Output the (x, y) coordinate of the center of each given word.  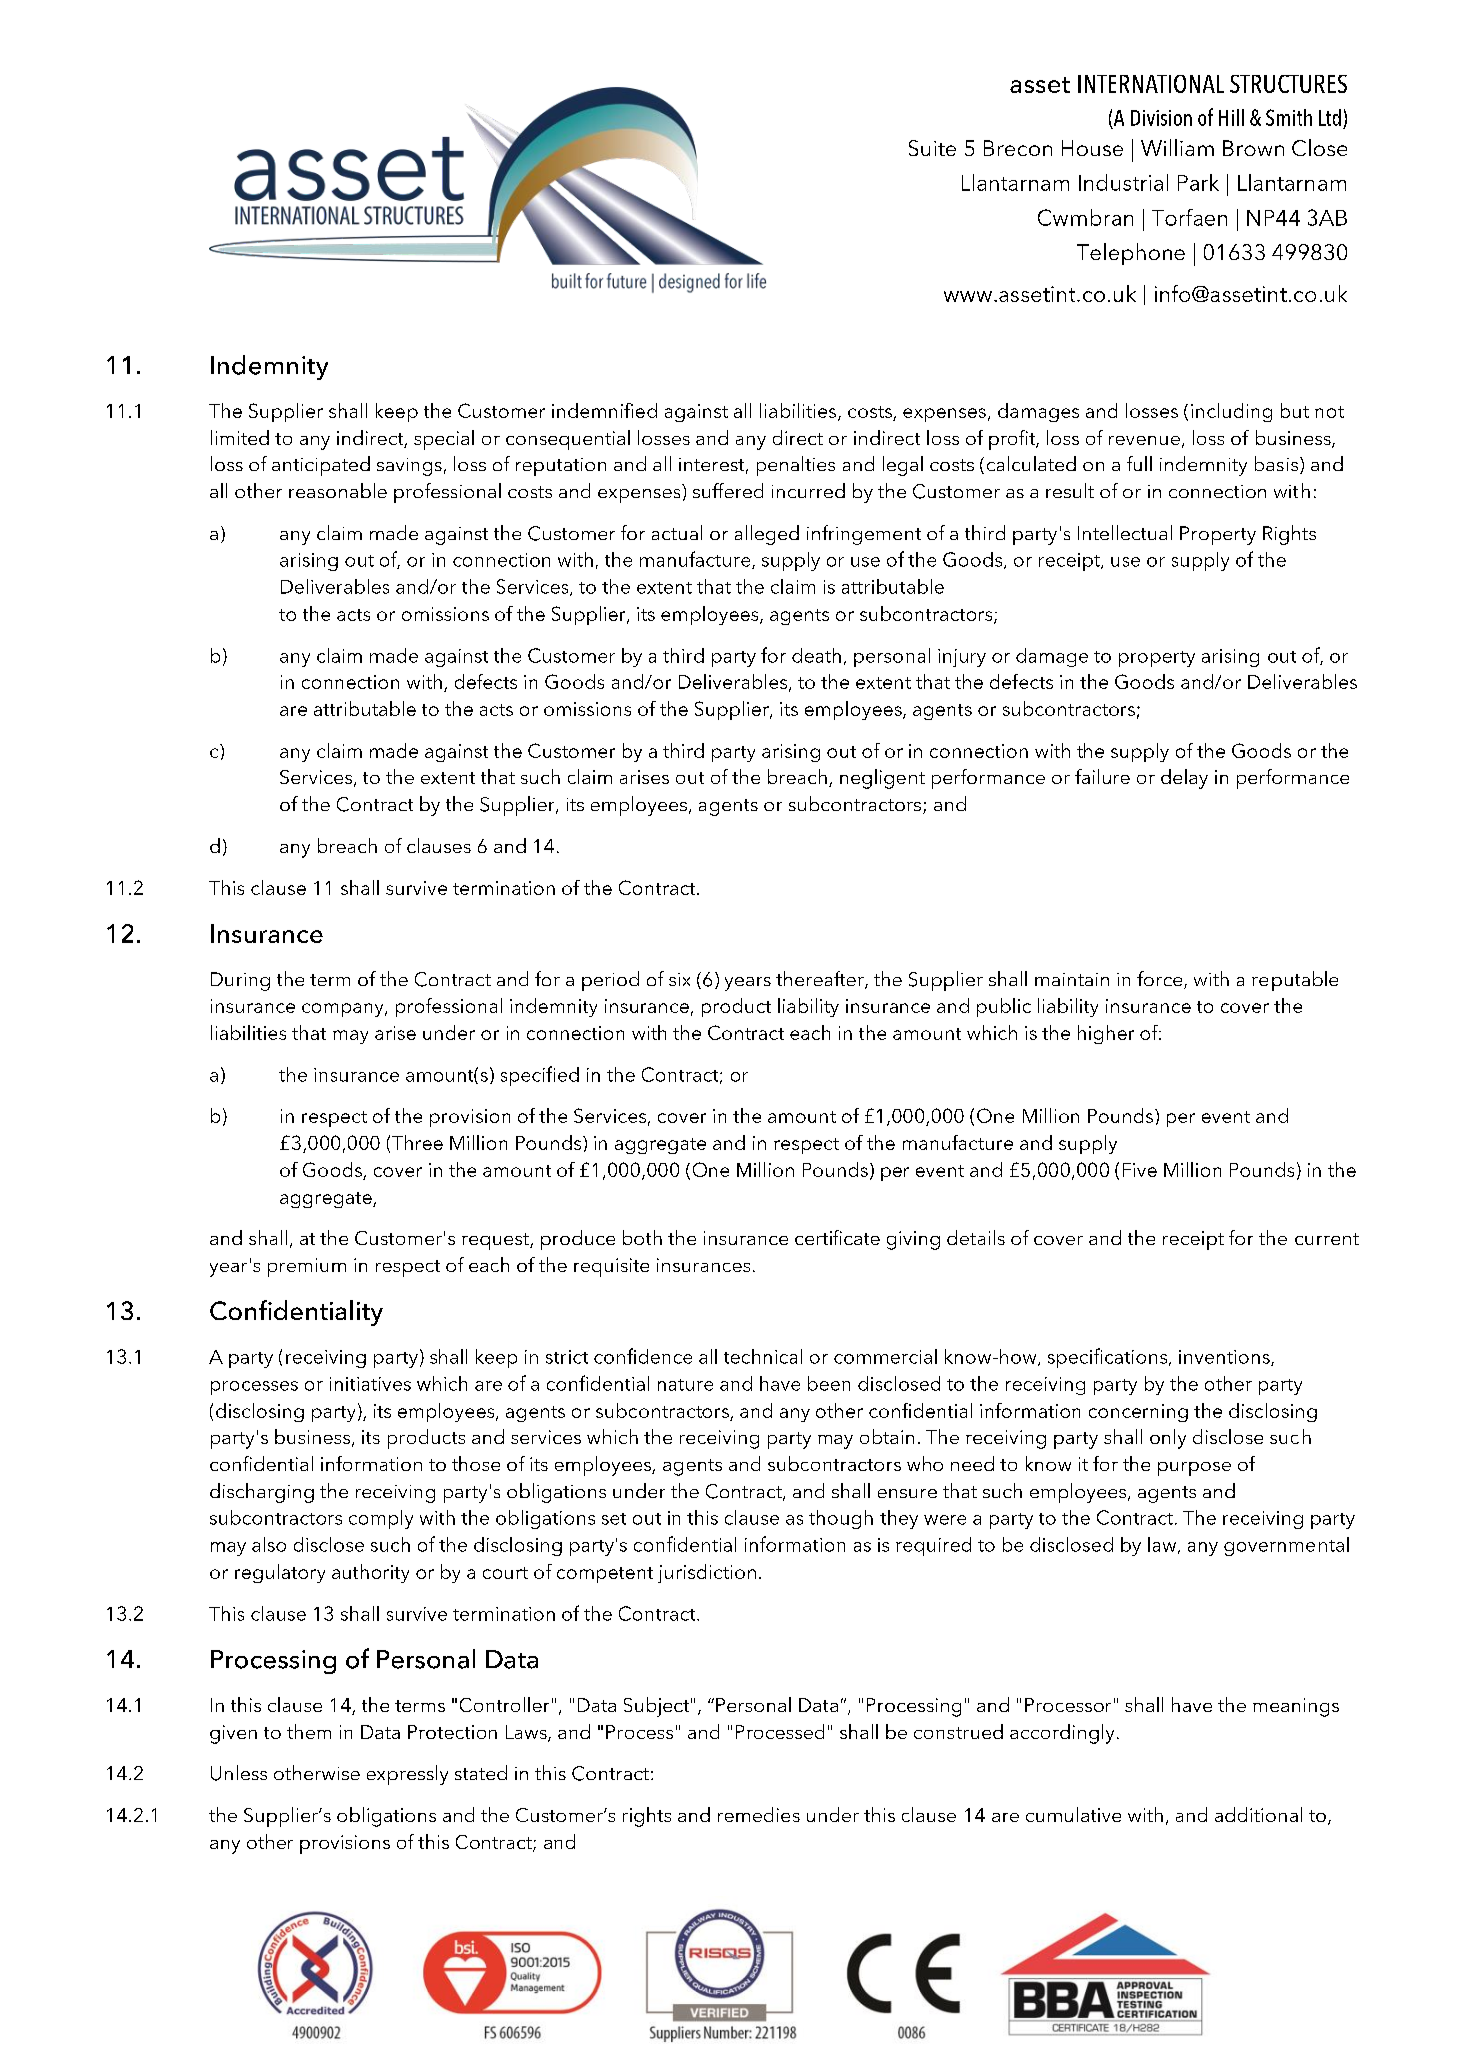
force (1161, 980)
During (240, 981)
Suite (932, 148)
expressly (407, 1775)
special (444, 440)
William (1177, 147)
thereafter (821, 980)
